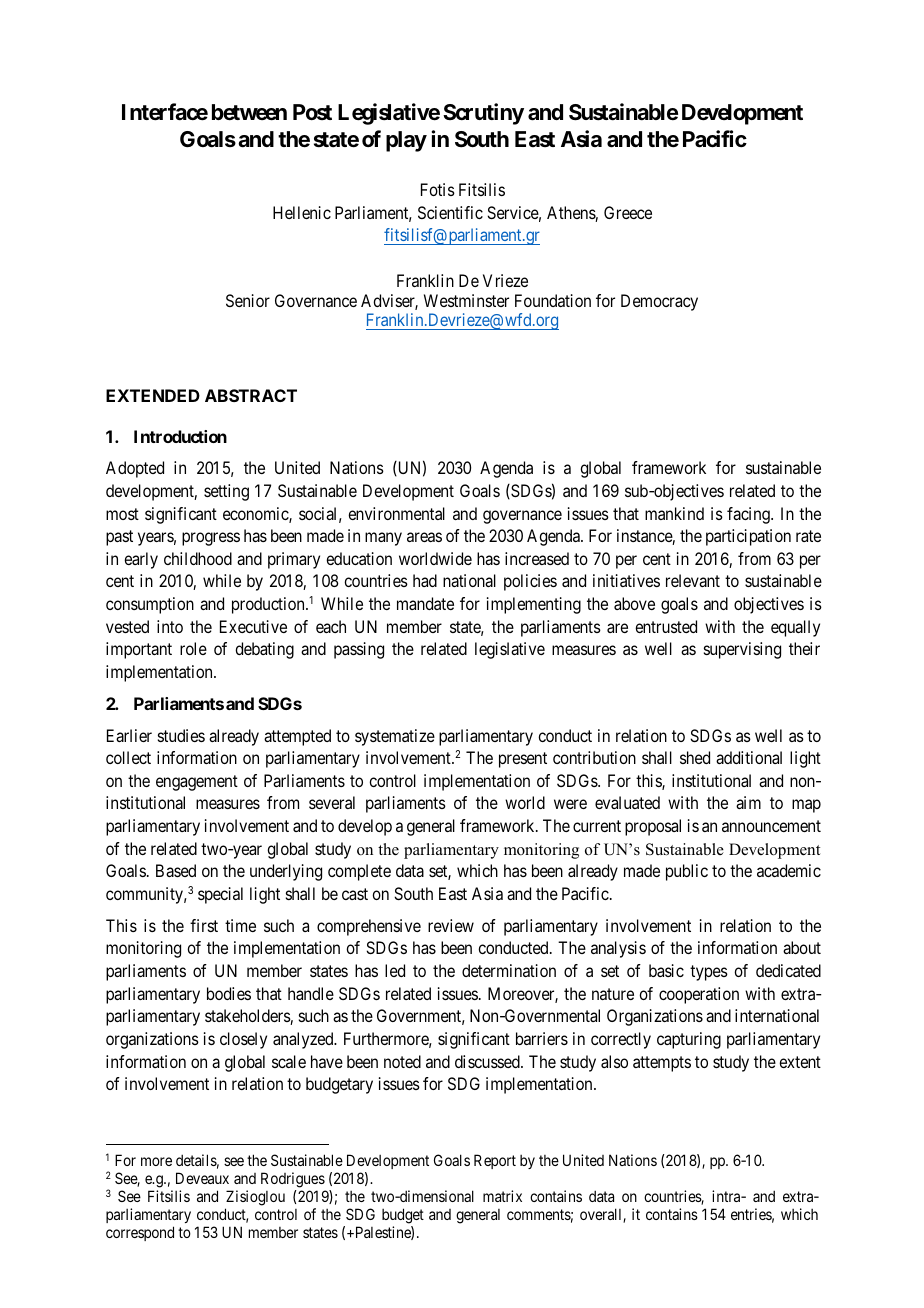 This screenshot has width=924, height=1308. Describe the element at coordinates (628, 212) in the screenshot. I see `Greece` at that location.
